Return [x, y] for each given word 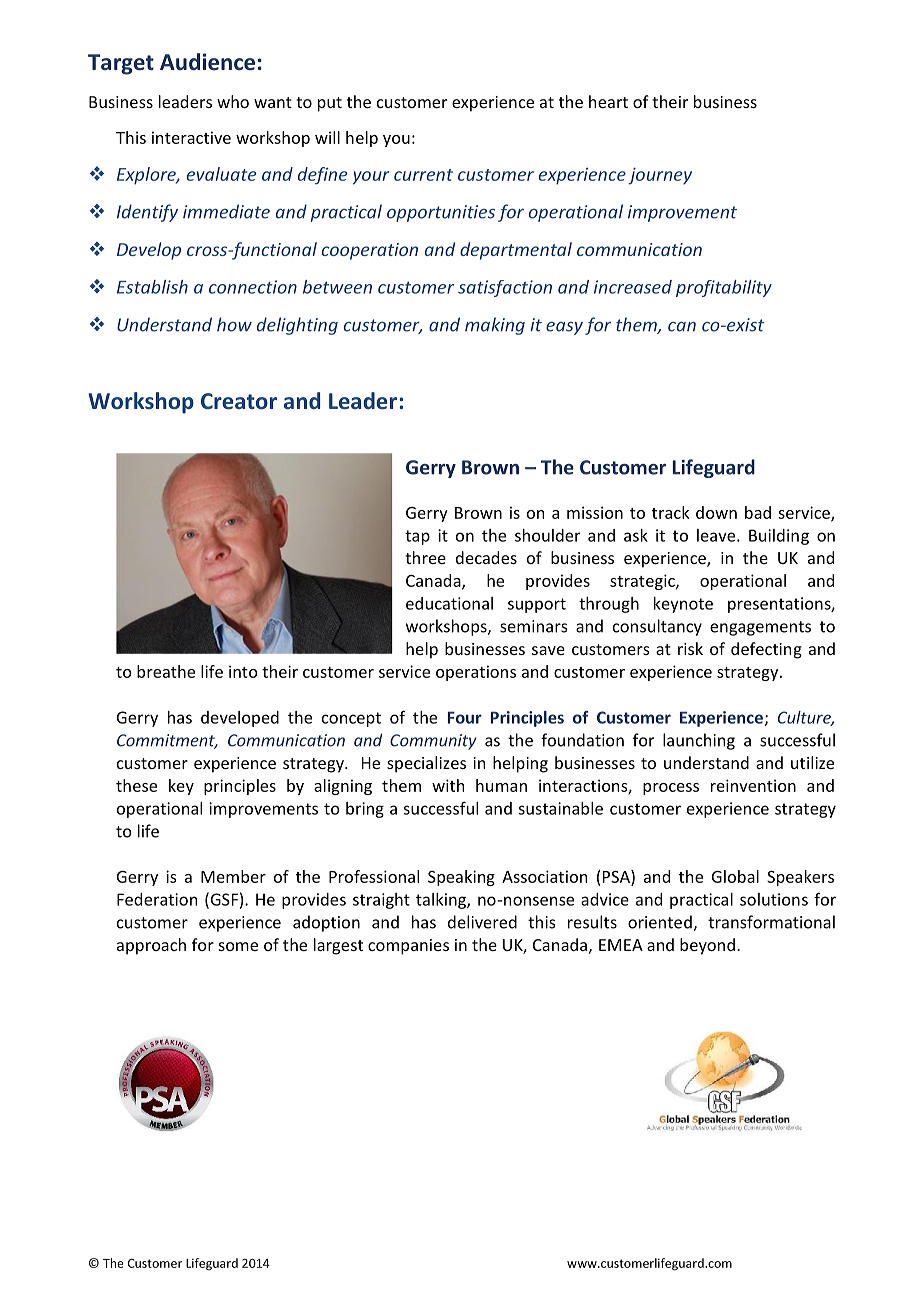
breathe [166, 671]
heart [608, 101]
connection [253, 287]
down [716, 512]
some [238, 946]
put [330, 104]
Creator [239, 401]
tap [417, 537]
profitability [724, 288]
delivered [482, 922]
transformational [771, 922]
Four [465, 717]
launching [699, 741]
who [233, 101]
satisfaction [505, 288]
